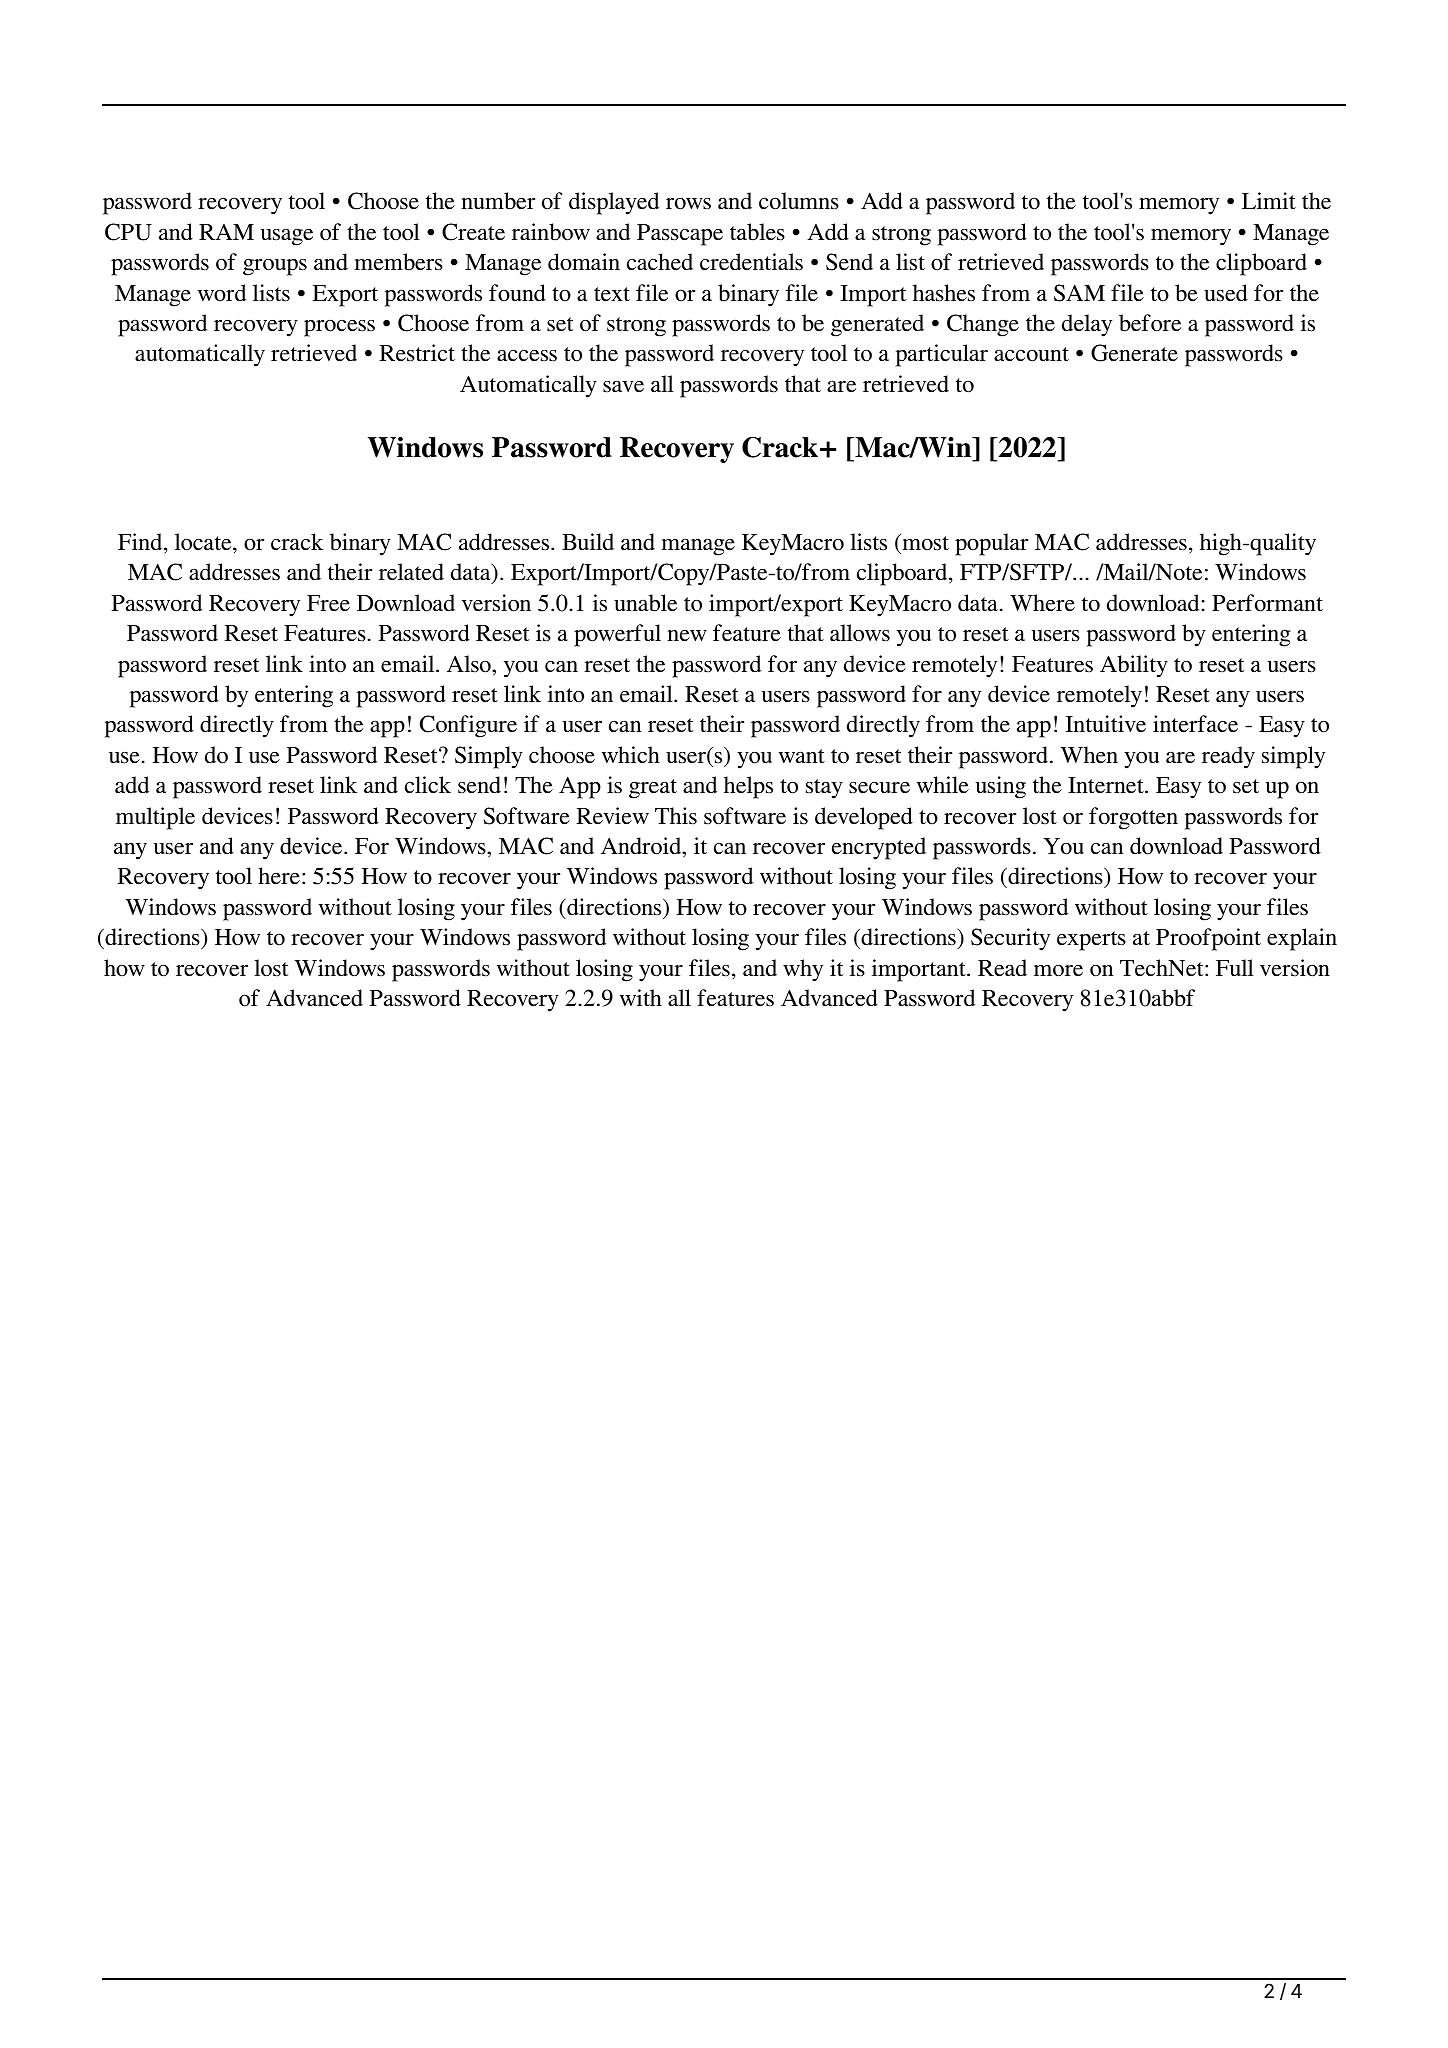 The height and width of the image is (2048, 1448). What do you see at coordinates (991, 544) in the image?
I see `popular` at bounding box center [991, 544].
